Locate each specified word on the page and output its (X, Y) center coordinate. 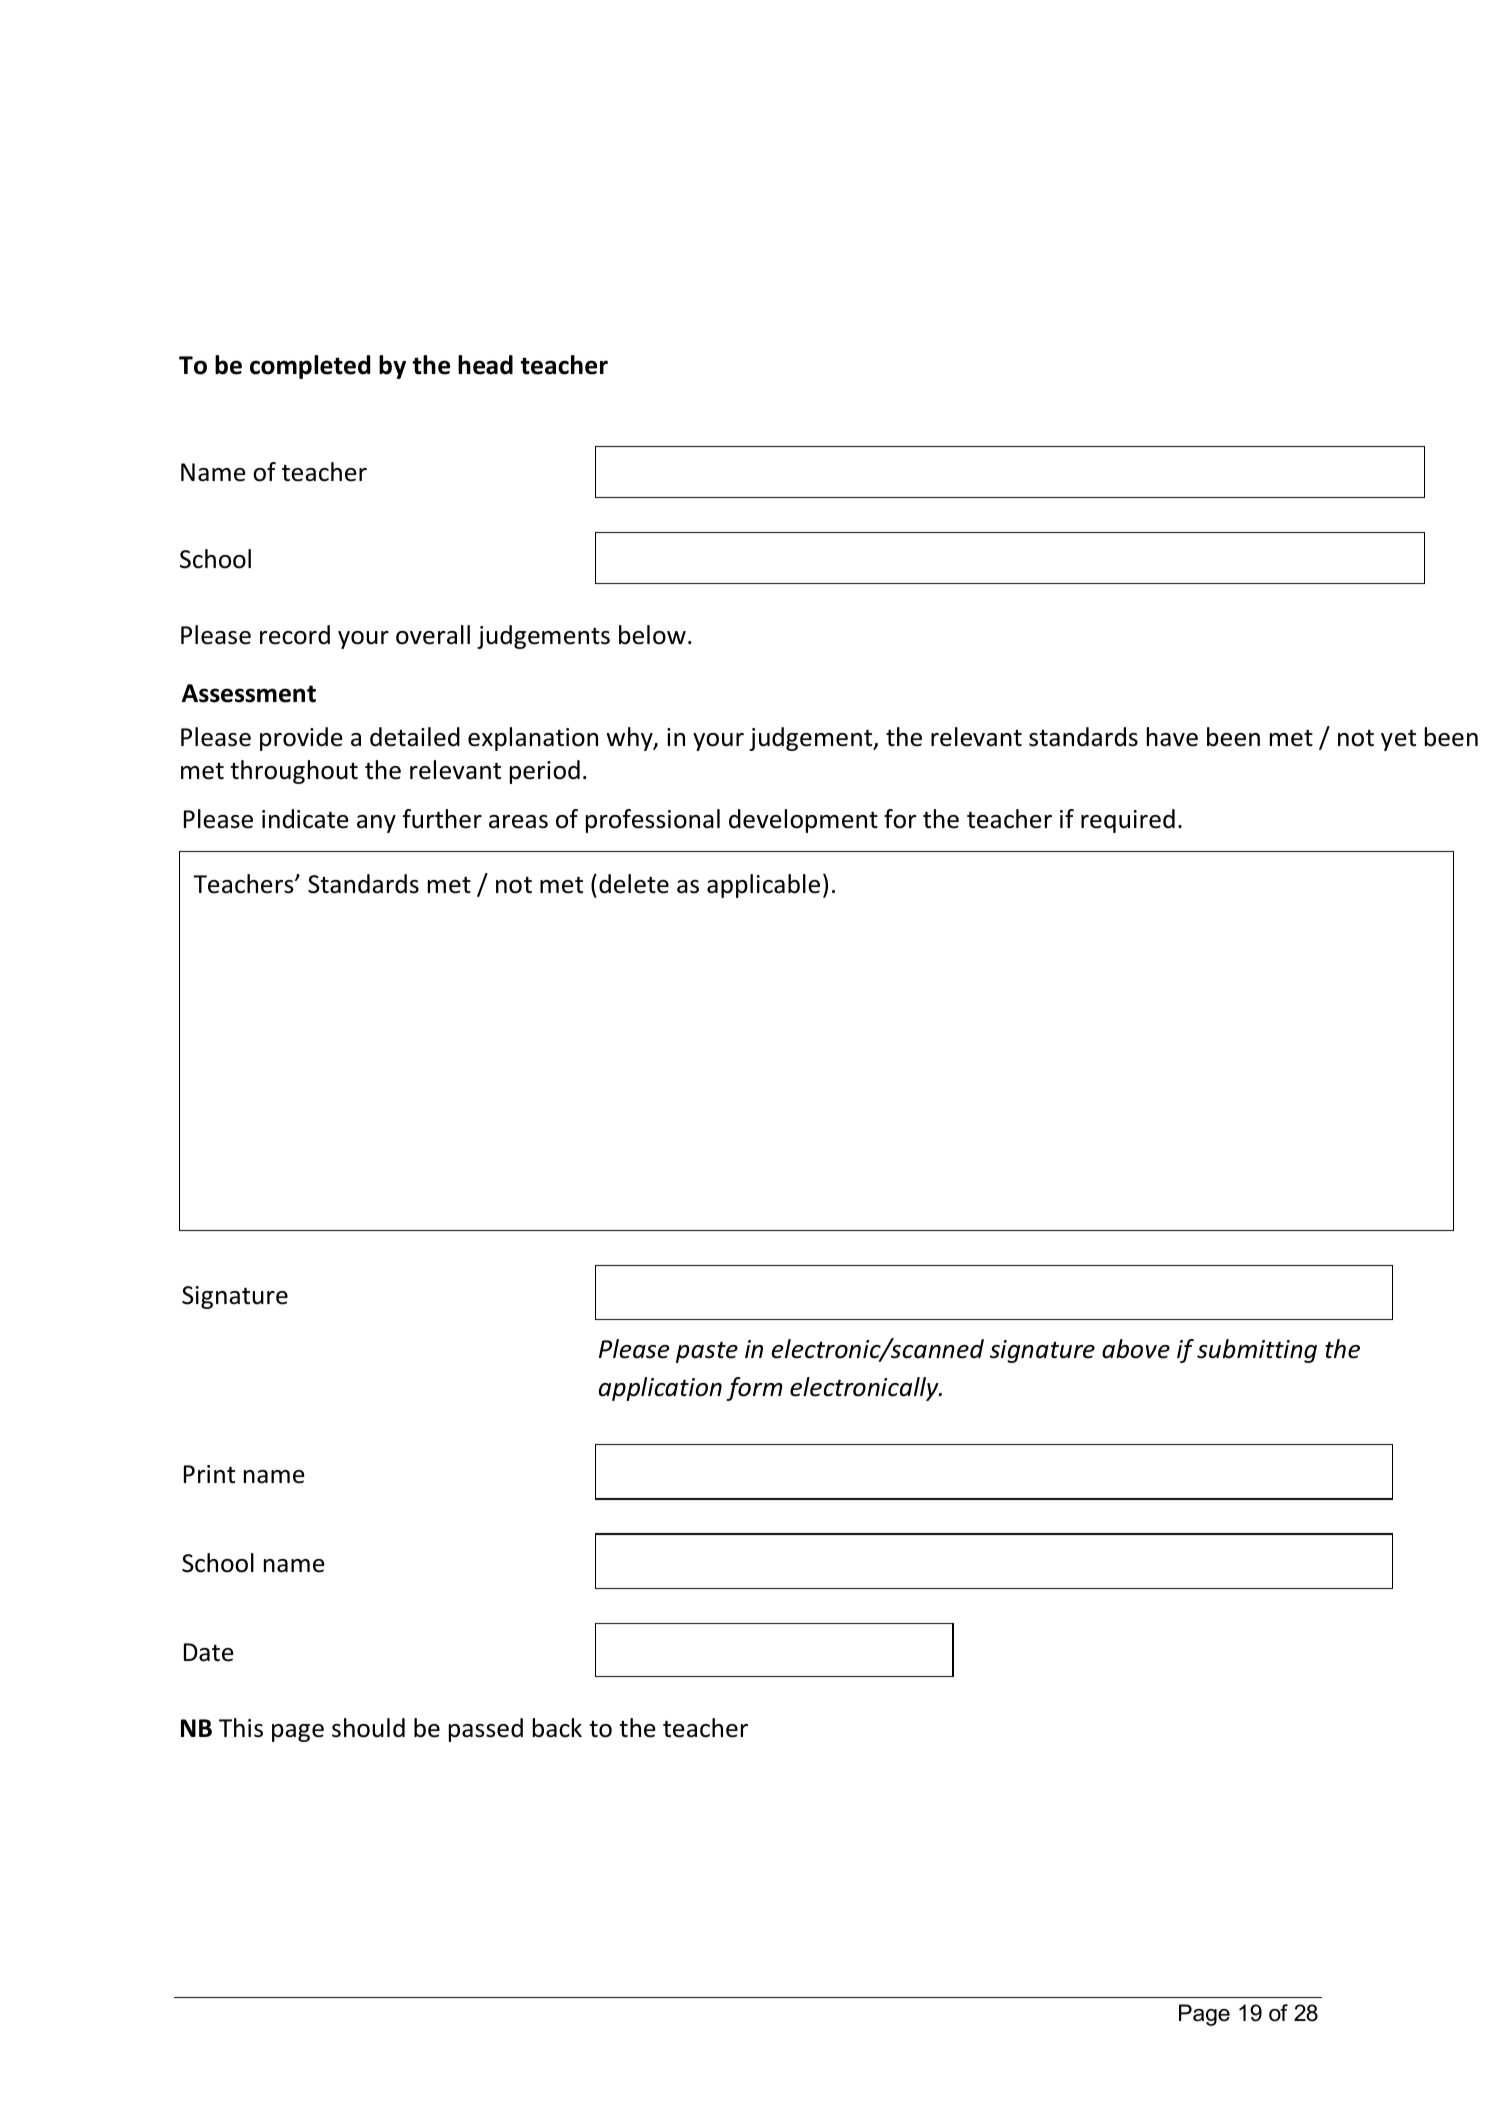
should (368, 1728)
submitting (1257, 1351)
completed (310, 367)
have (1172, 737)
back (557, 1728)
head (485, 365)
